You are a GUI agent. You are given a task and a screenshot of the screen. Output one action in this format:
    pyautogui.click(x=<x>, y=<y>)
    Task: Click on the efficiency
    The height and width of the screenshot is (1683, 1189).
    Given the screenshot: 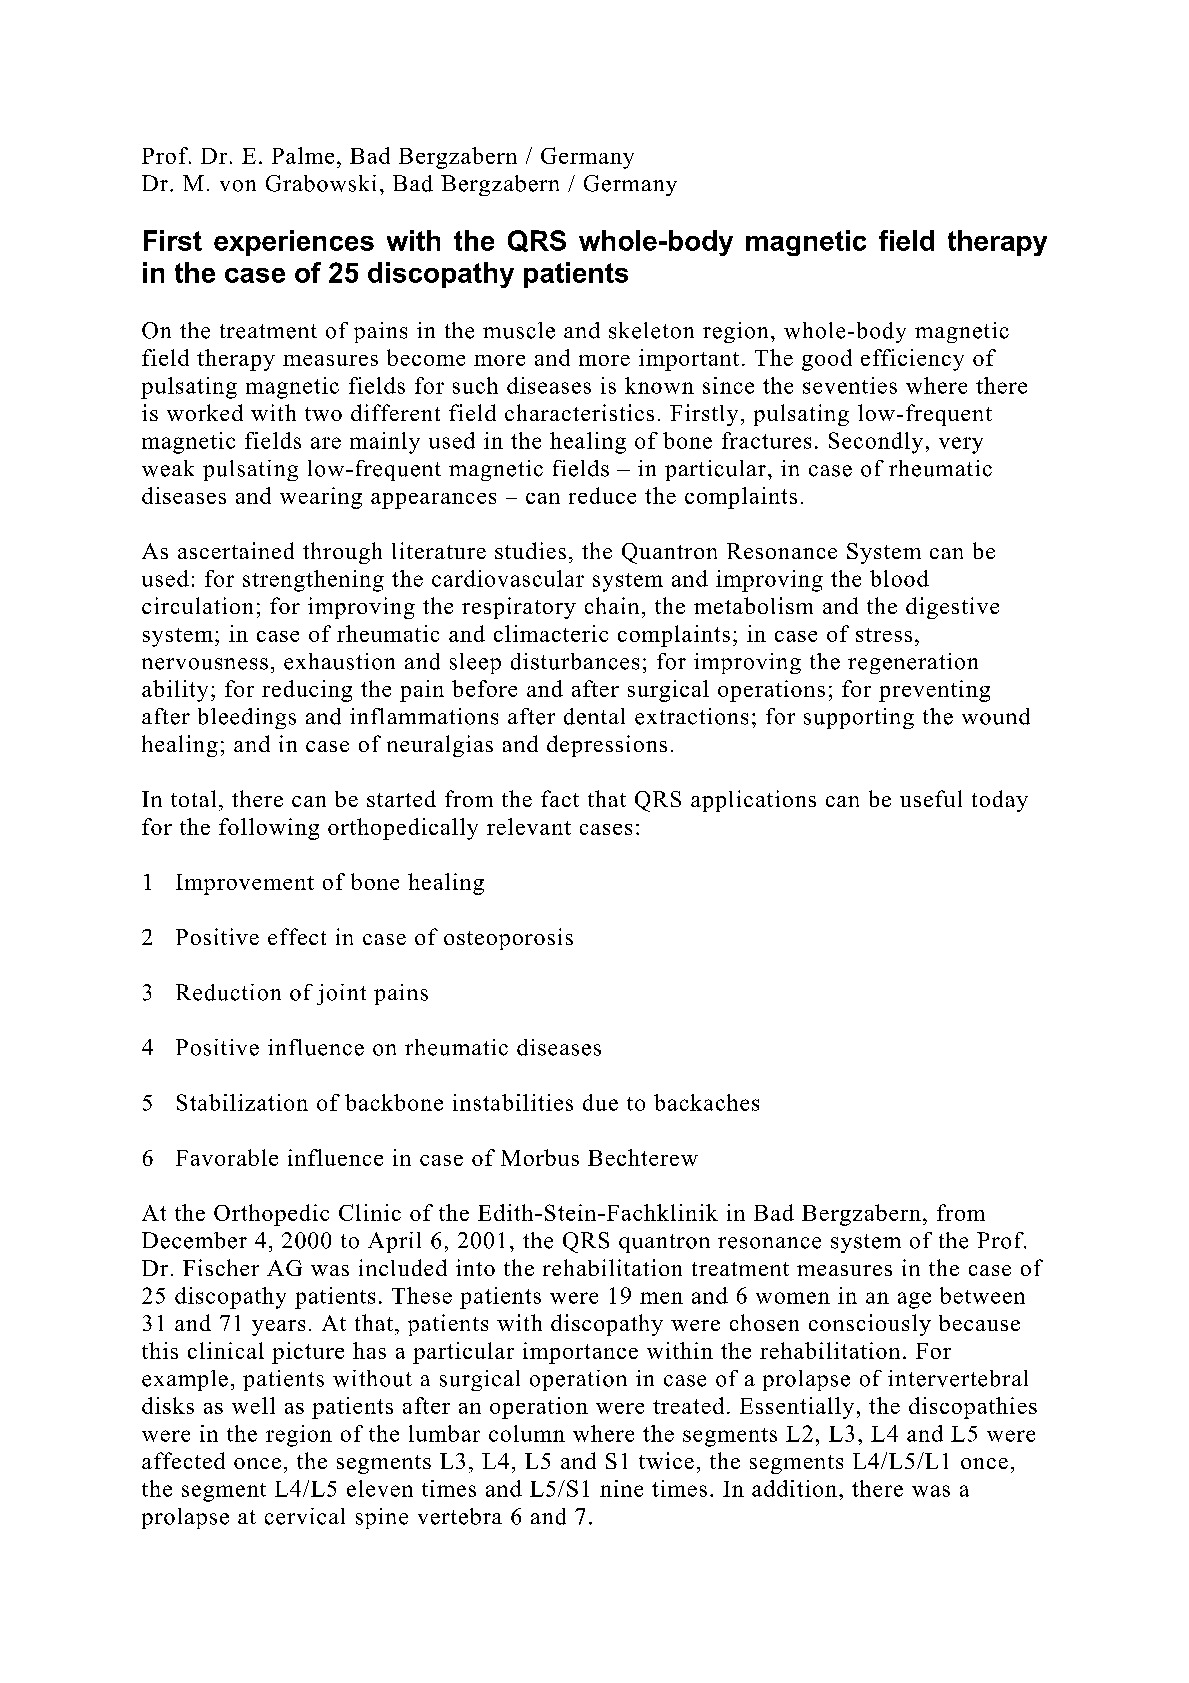 What is the action you would take?
    pyautogui.click(x=912, y=360)
